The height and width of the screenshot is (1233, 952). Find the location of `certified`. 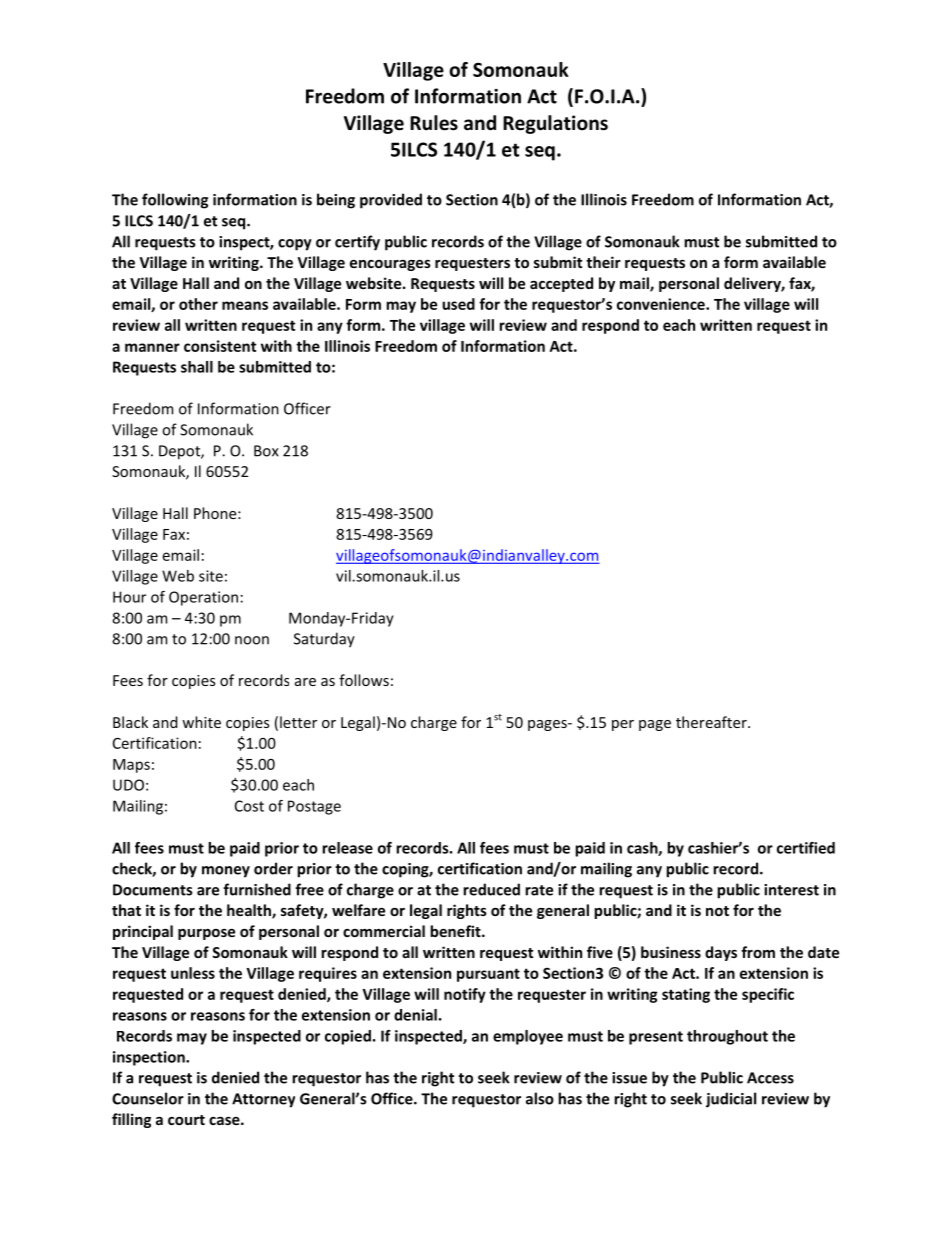

certified is located at coordinates (806, 848).
